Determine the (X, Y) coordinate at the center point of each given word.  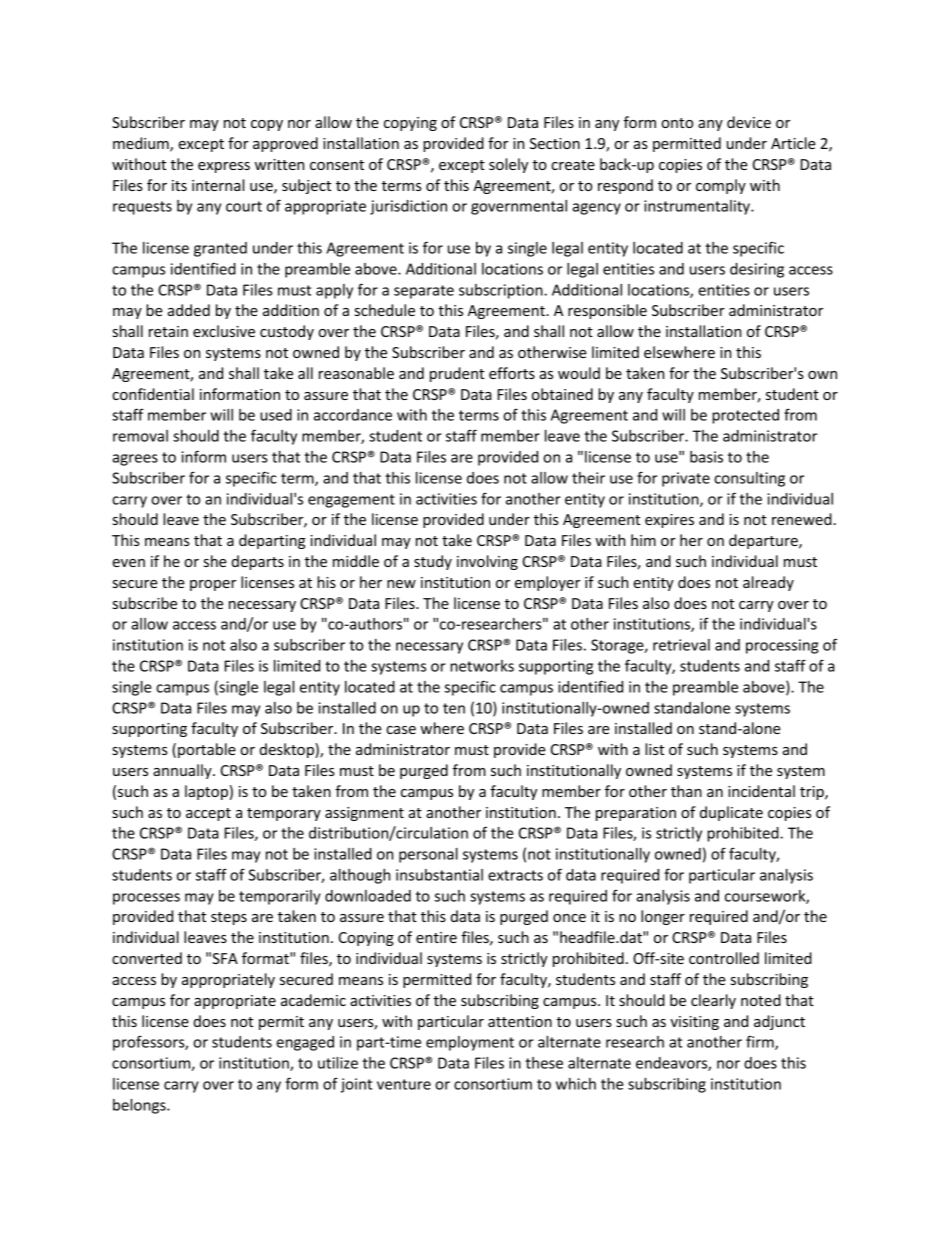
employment (470, 1043)
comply (721, 186)
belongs (140, 1106)
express (224, 167)
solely (508, 165)
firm (761, 1042)
